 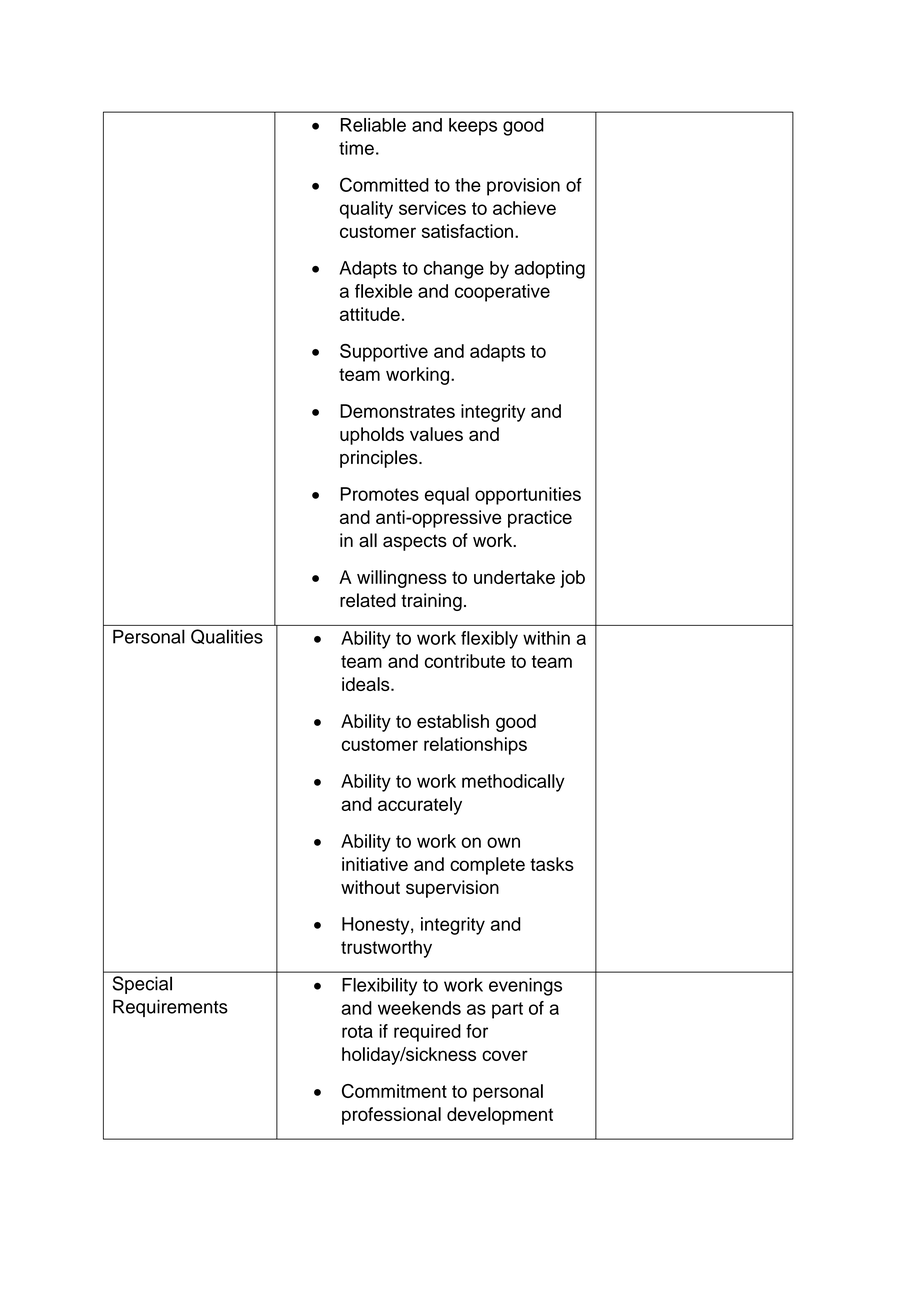 I want to click on time, so click(x=356, y=148).
